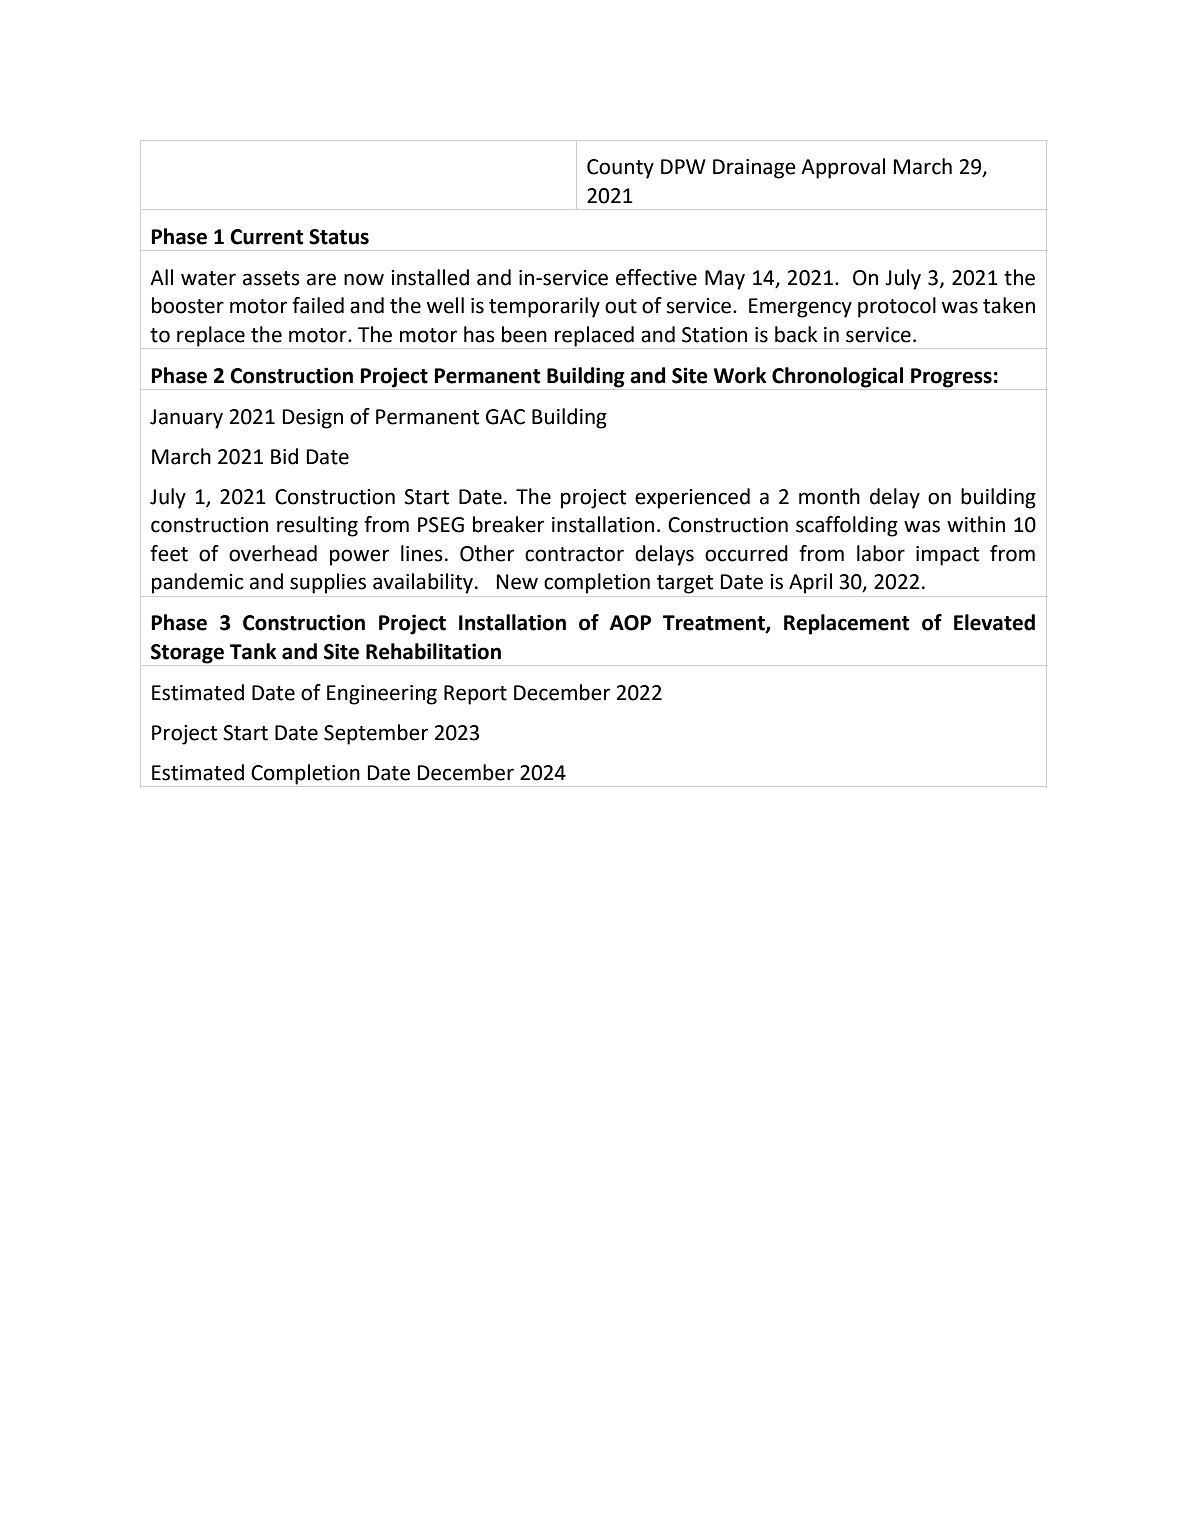  Describe the element at coordinates (829, 496) in the document. I see `month` at that location.
